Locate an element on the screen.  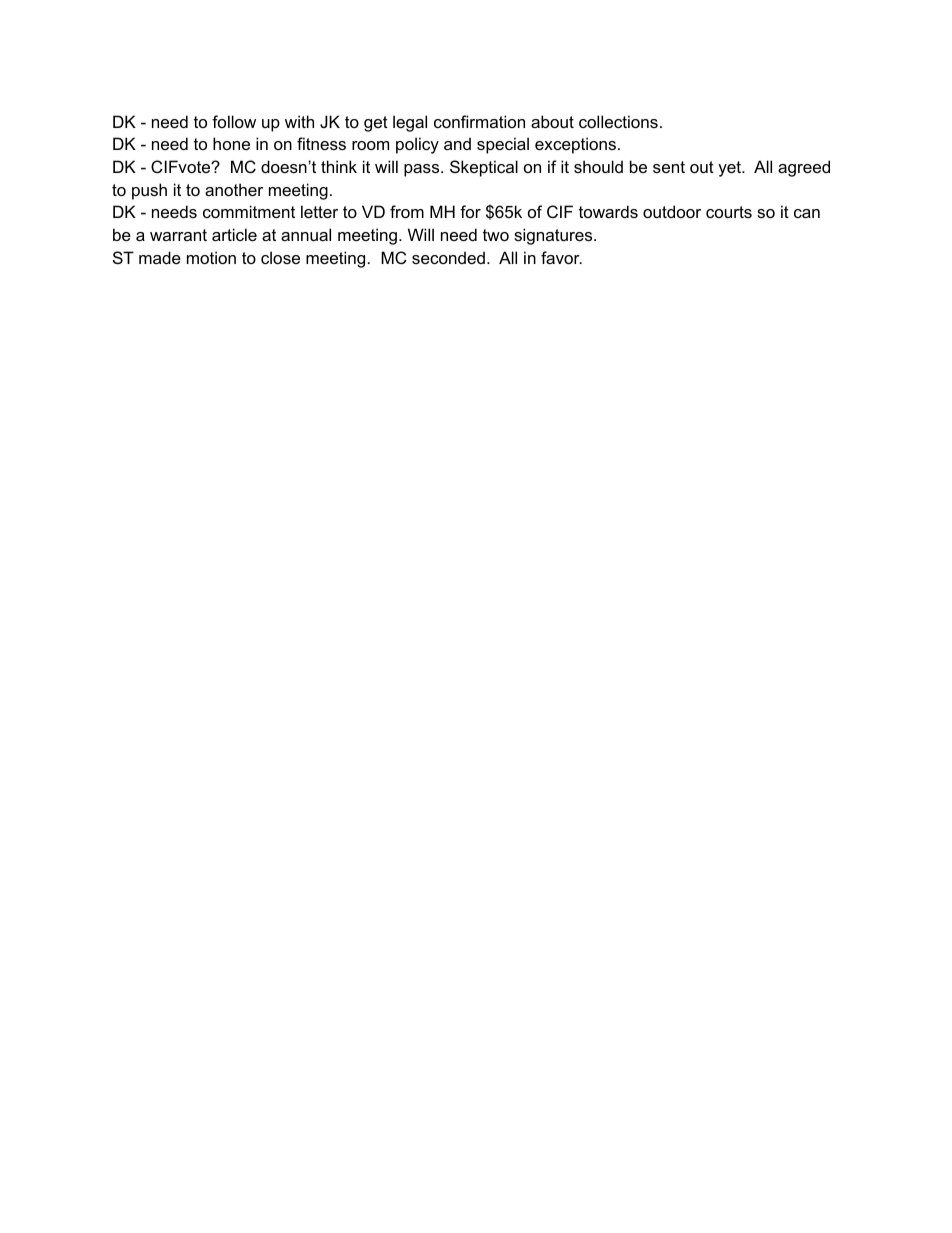
think is located at coordinates (339, 166).
